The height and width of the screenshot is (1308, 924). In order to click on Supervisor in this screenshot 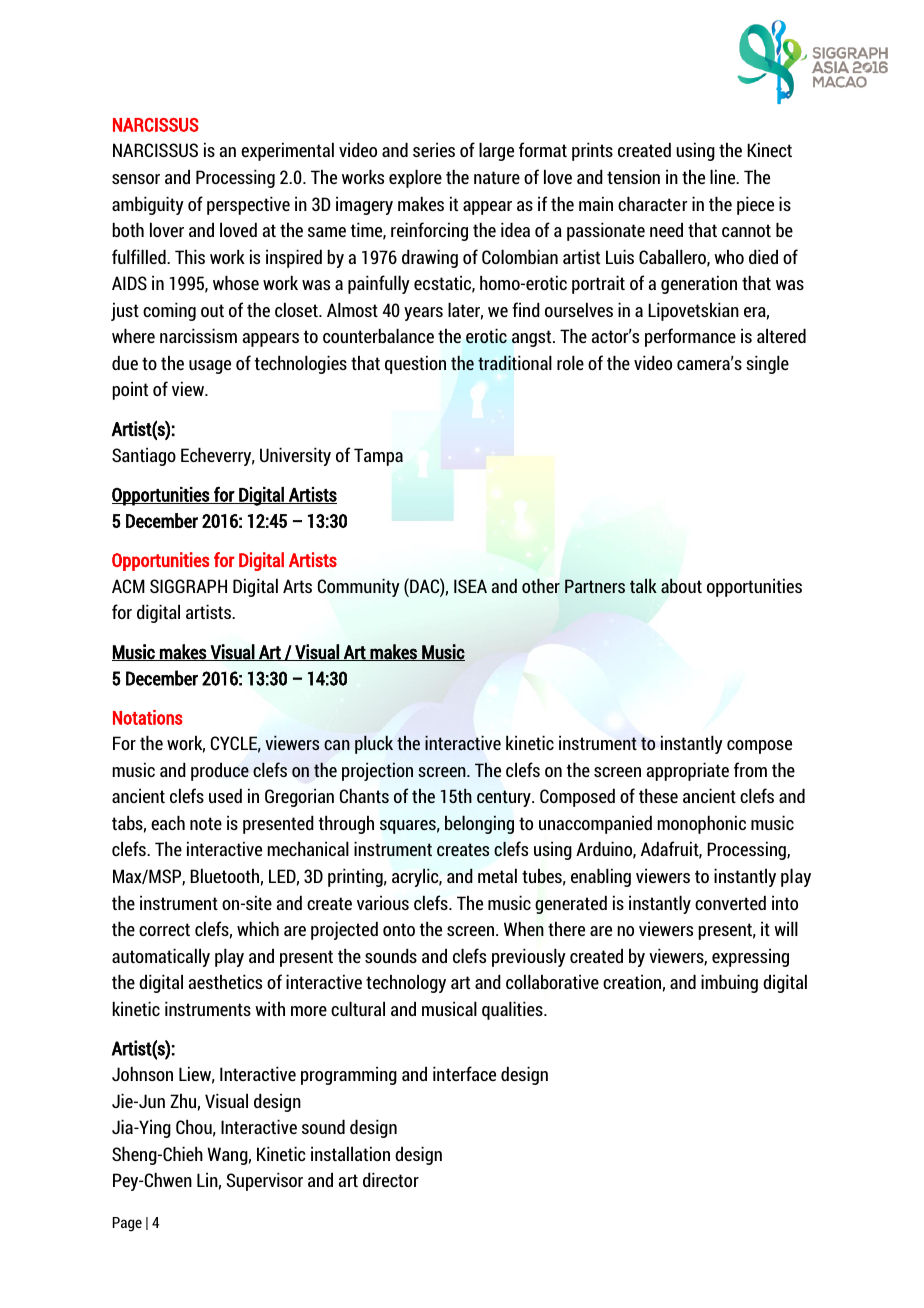, I will do `click(264, 1181)`.
